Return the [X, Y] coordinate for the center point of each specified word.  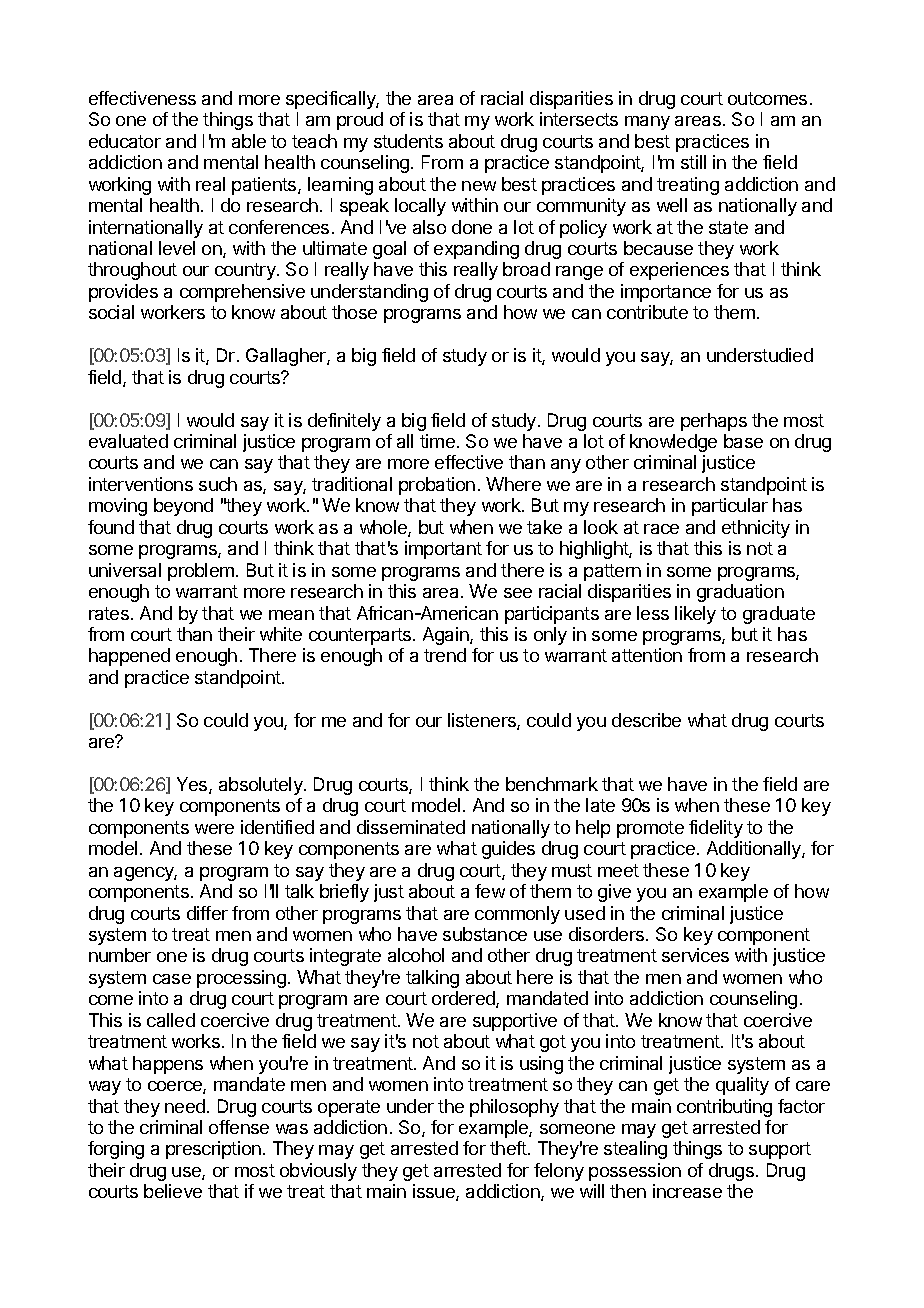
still [693, 162]
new [479, 186]
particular [730, 507]
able [249, 141]
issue [435, 1192]
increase [687, 1191]
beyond [183, 507]
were [214, 829]
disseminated [411, 827]
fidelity [716, 829]
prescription [213, 1150]
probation [437, 486]
